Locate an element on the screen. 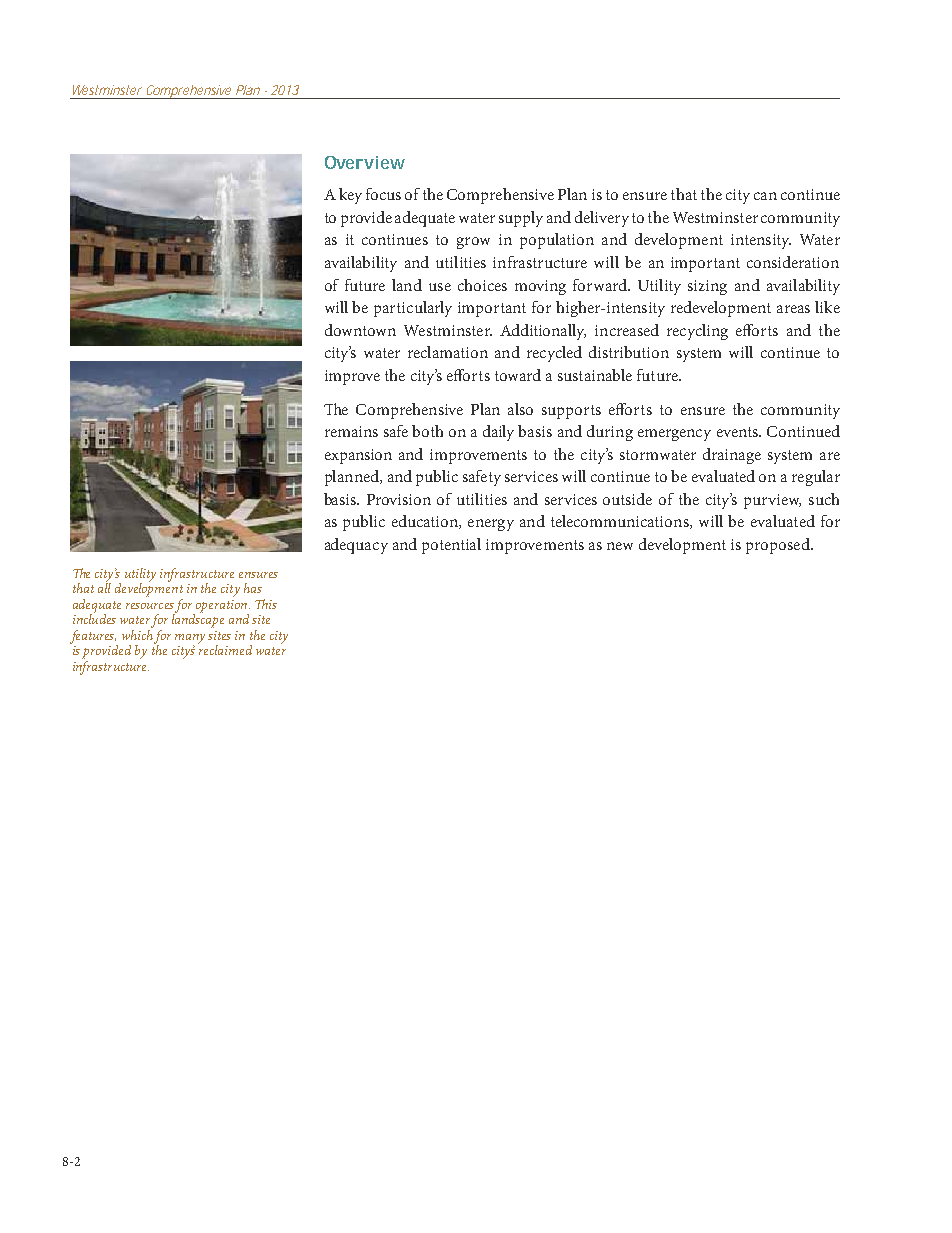 The height and width of the screenshot is (1233, 952). also is located at coordinates (520, 409).
